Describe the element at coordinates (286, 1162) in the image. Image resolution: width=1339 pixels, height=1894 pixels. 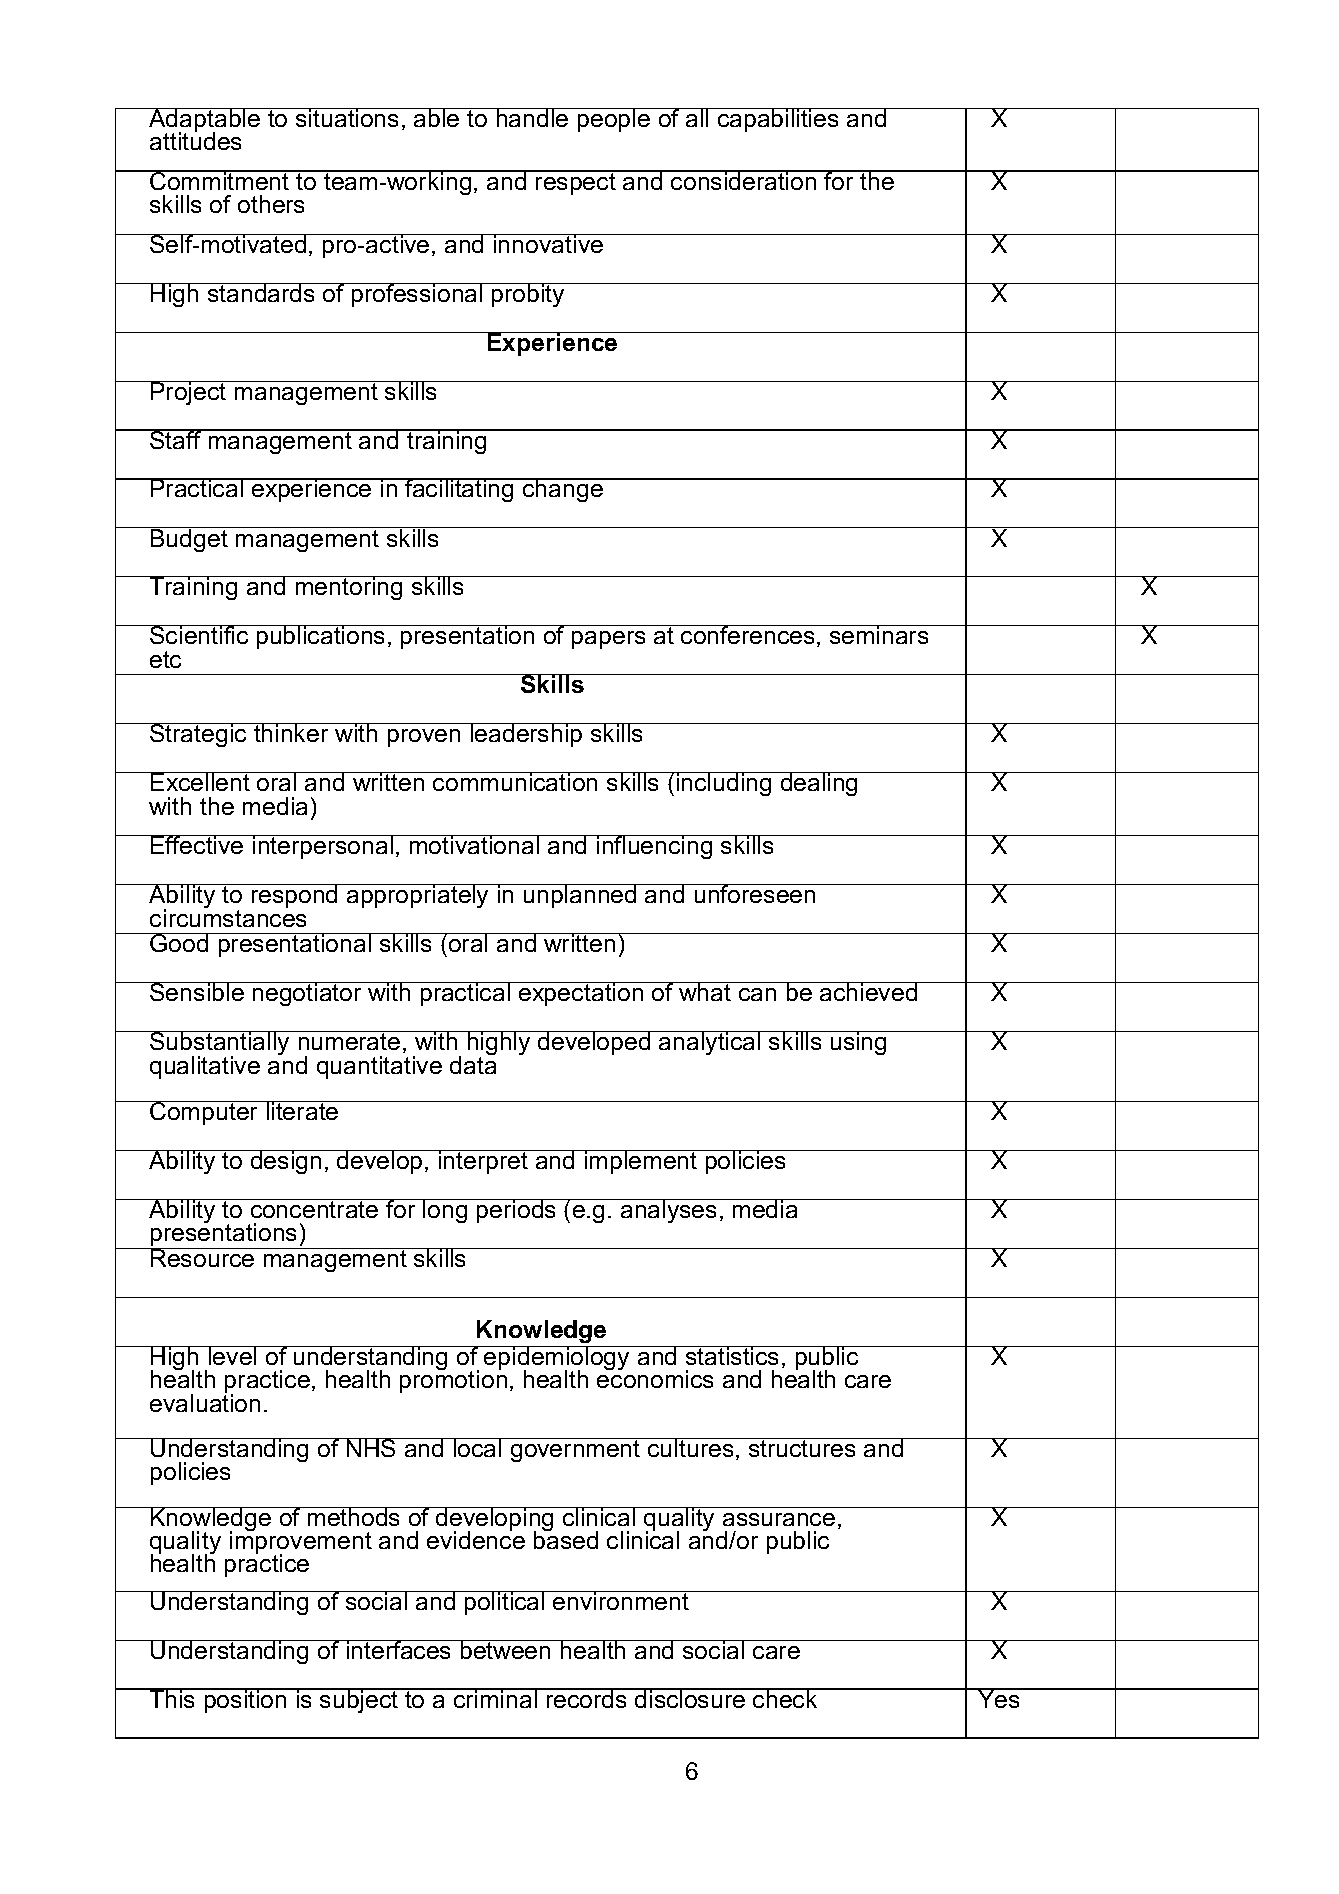
I see `design` at that location.
